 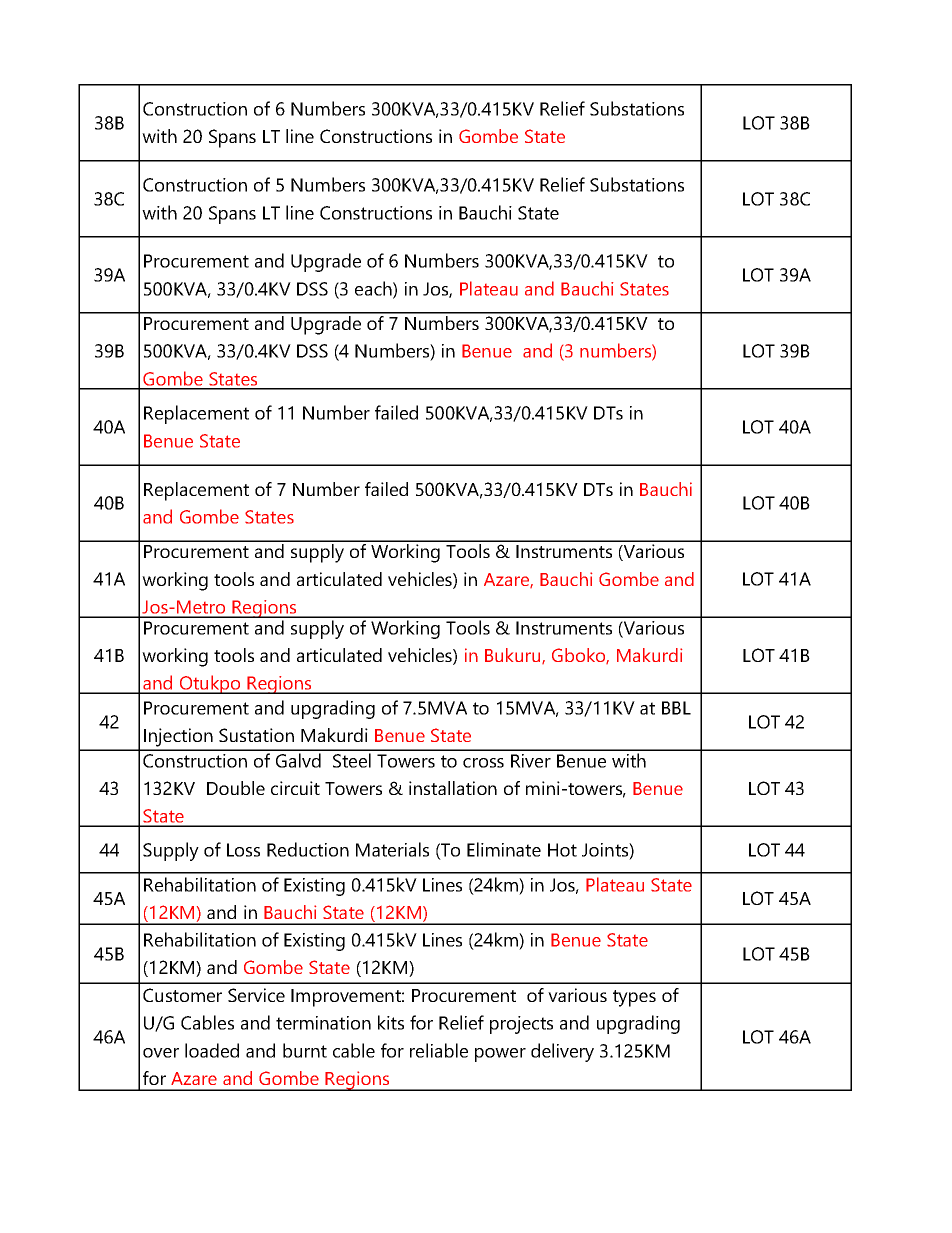 What do you see at coordinates (295, 788) in the document?
I see `circuit` at bounding box center [295, 788].
